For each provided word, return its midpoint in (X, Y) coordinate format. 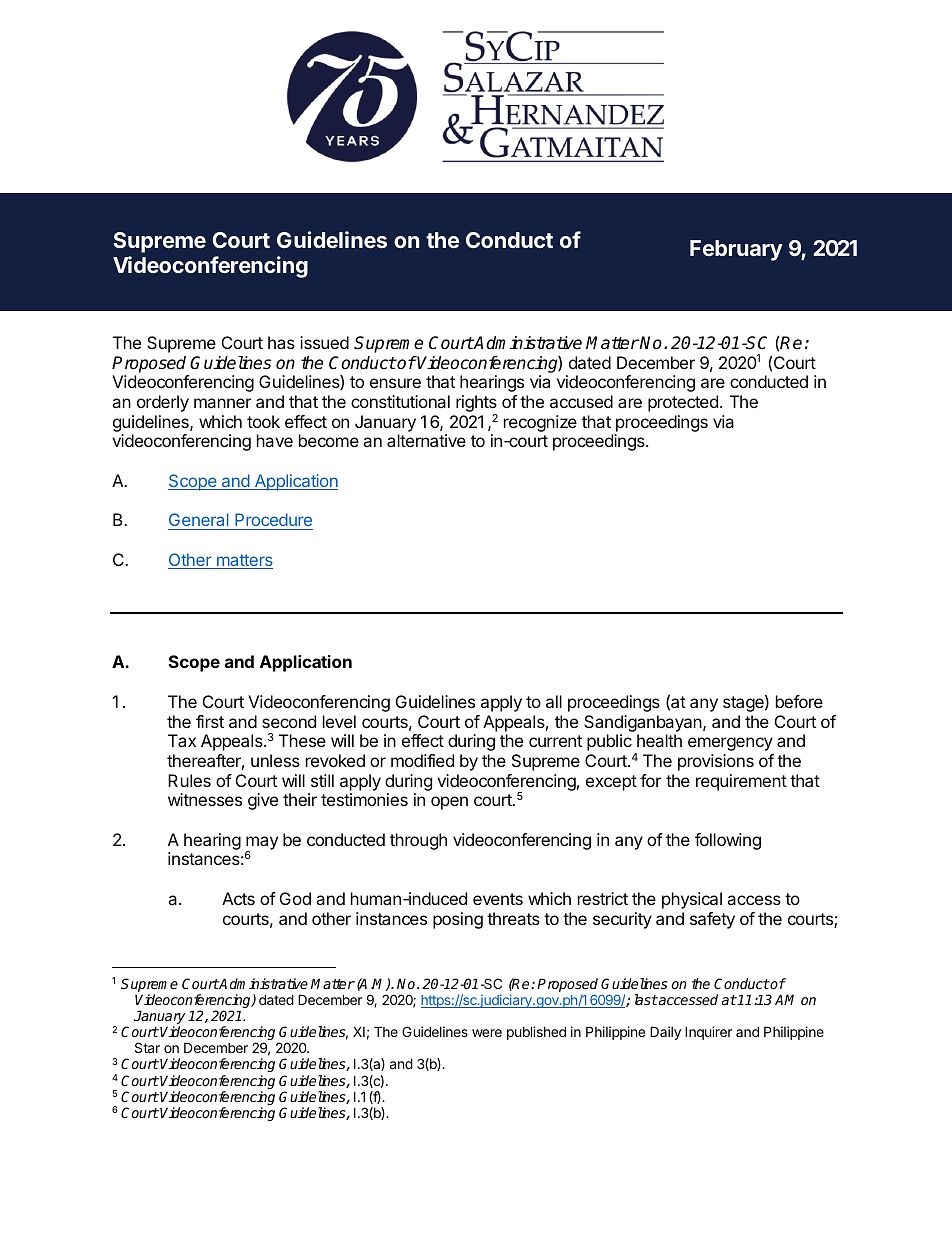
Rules (189, 780)
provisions (716, 762)
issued (324, 342)
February (736, 250)
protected (683, 403)
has (281, 342)
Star (147, 1047)
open (449, 803)
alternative (426, 440)
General (199, 521)
